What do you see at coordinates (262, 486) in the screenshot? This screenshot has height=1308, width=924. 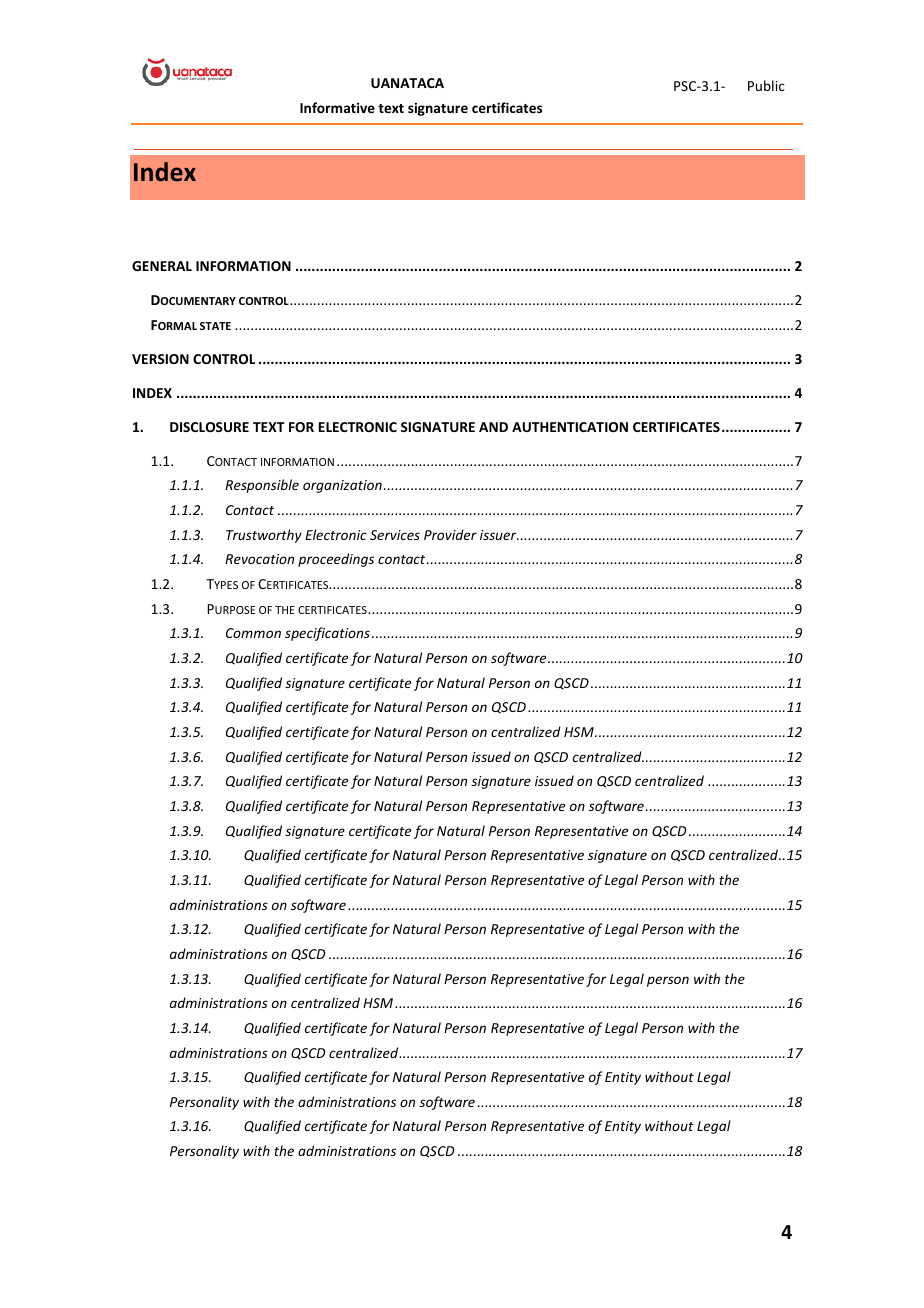 I see `Responsible` at bounding box center [262, 486].
